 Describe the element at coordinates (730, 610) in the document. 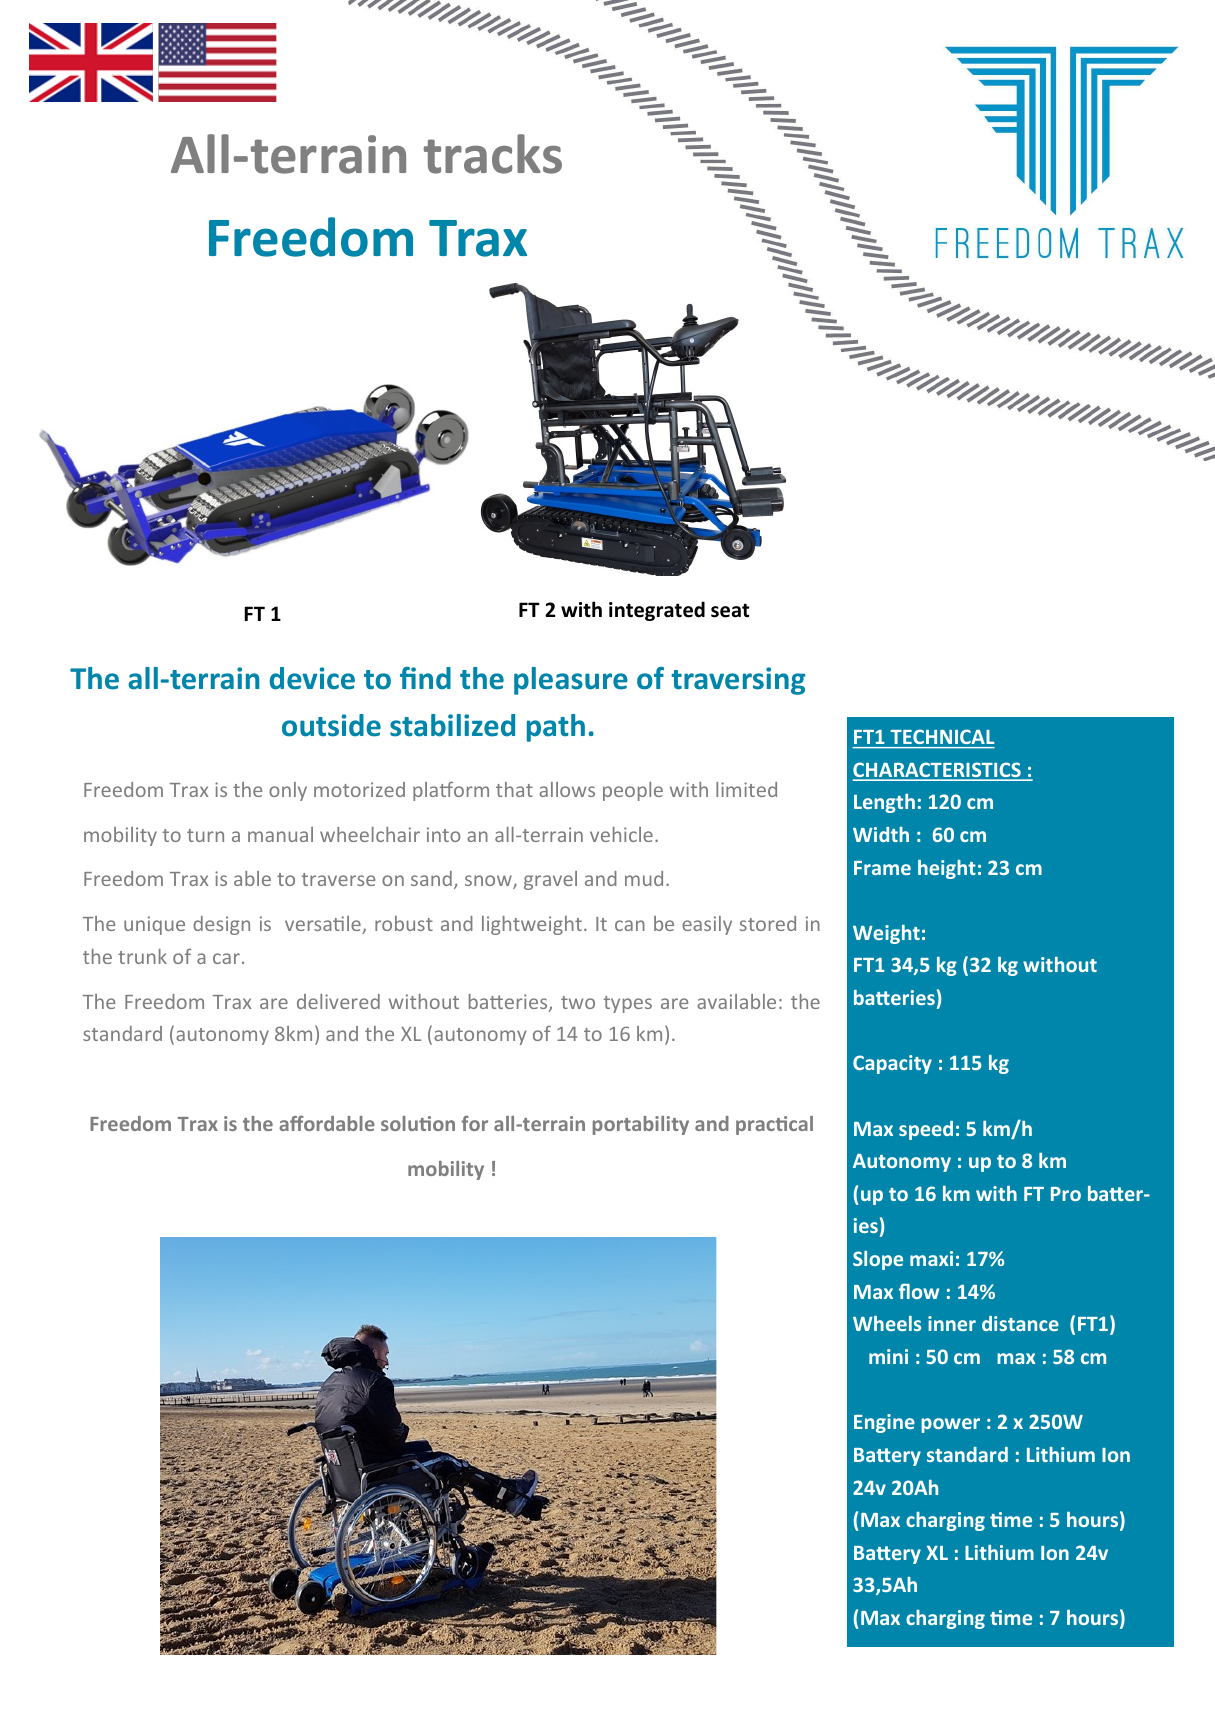

I see `seat` at that location.
